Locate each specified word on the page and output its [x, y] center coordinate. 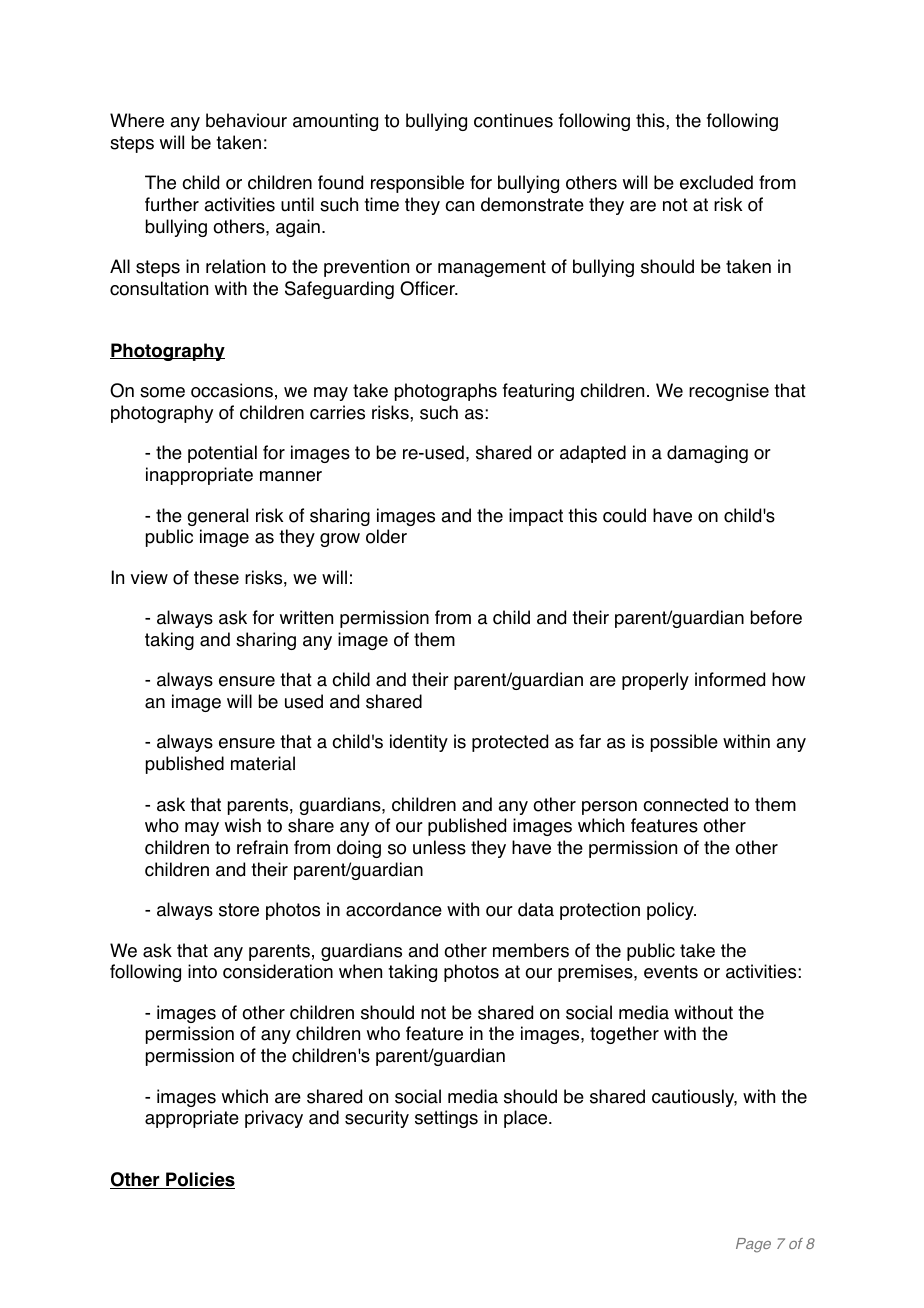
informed [730, 679]
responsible [417, 184]
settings [446, 1119]
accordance [394, 909]
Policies [199, 1180]
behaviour [246, 120]
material [263, 763]
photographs [446, 392]
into [202, 971]
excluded [716, 182]
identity [419, 743]
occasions [232, 390]
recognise [729, 392]
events [671, 972]
